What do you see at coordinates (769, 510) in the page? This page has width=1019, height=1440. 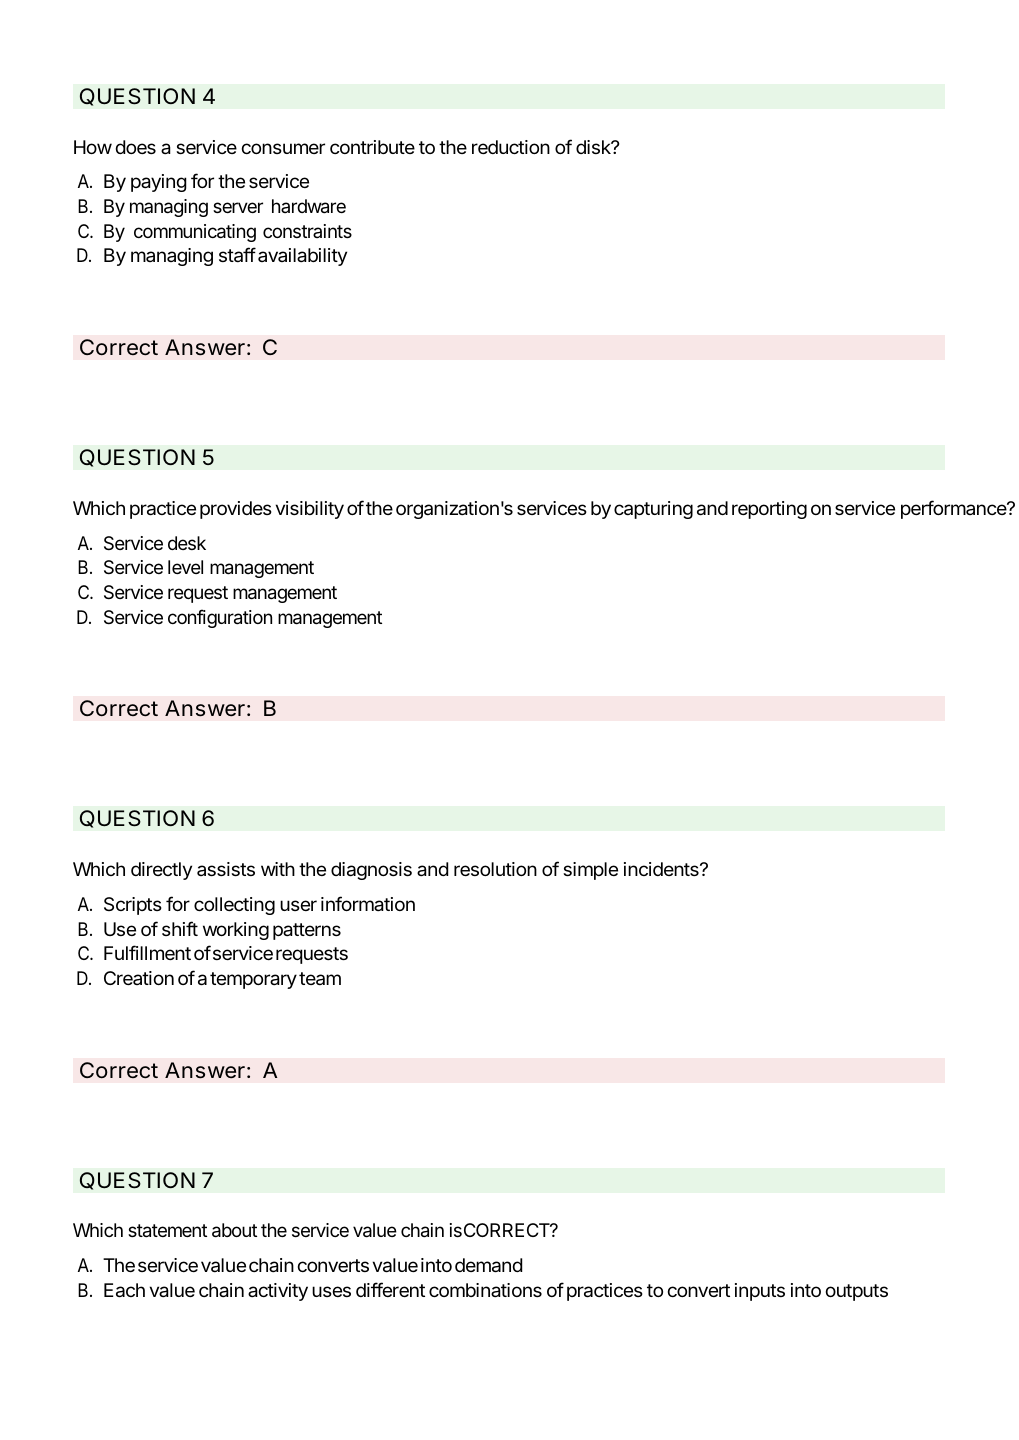 I see `reporting` at bounding box center [769, 510].
